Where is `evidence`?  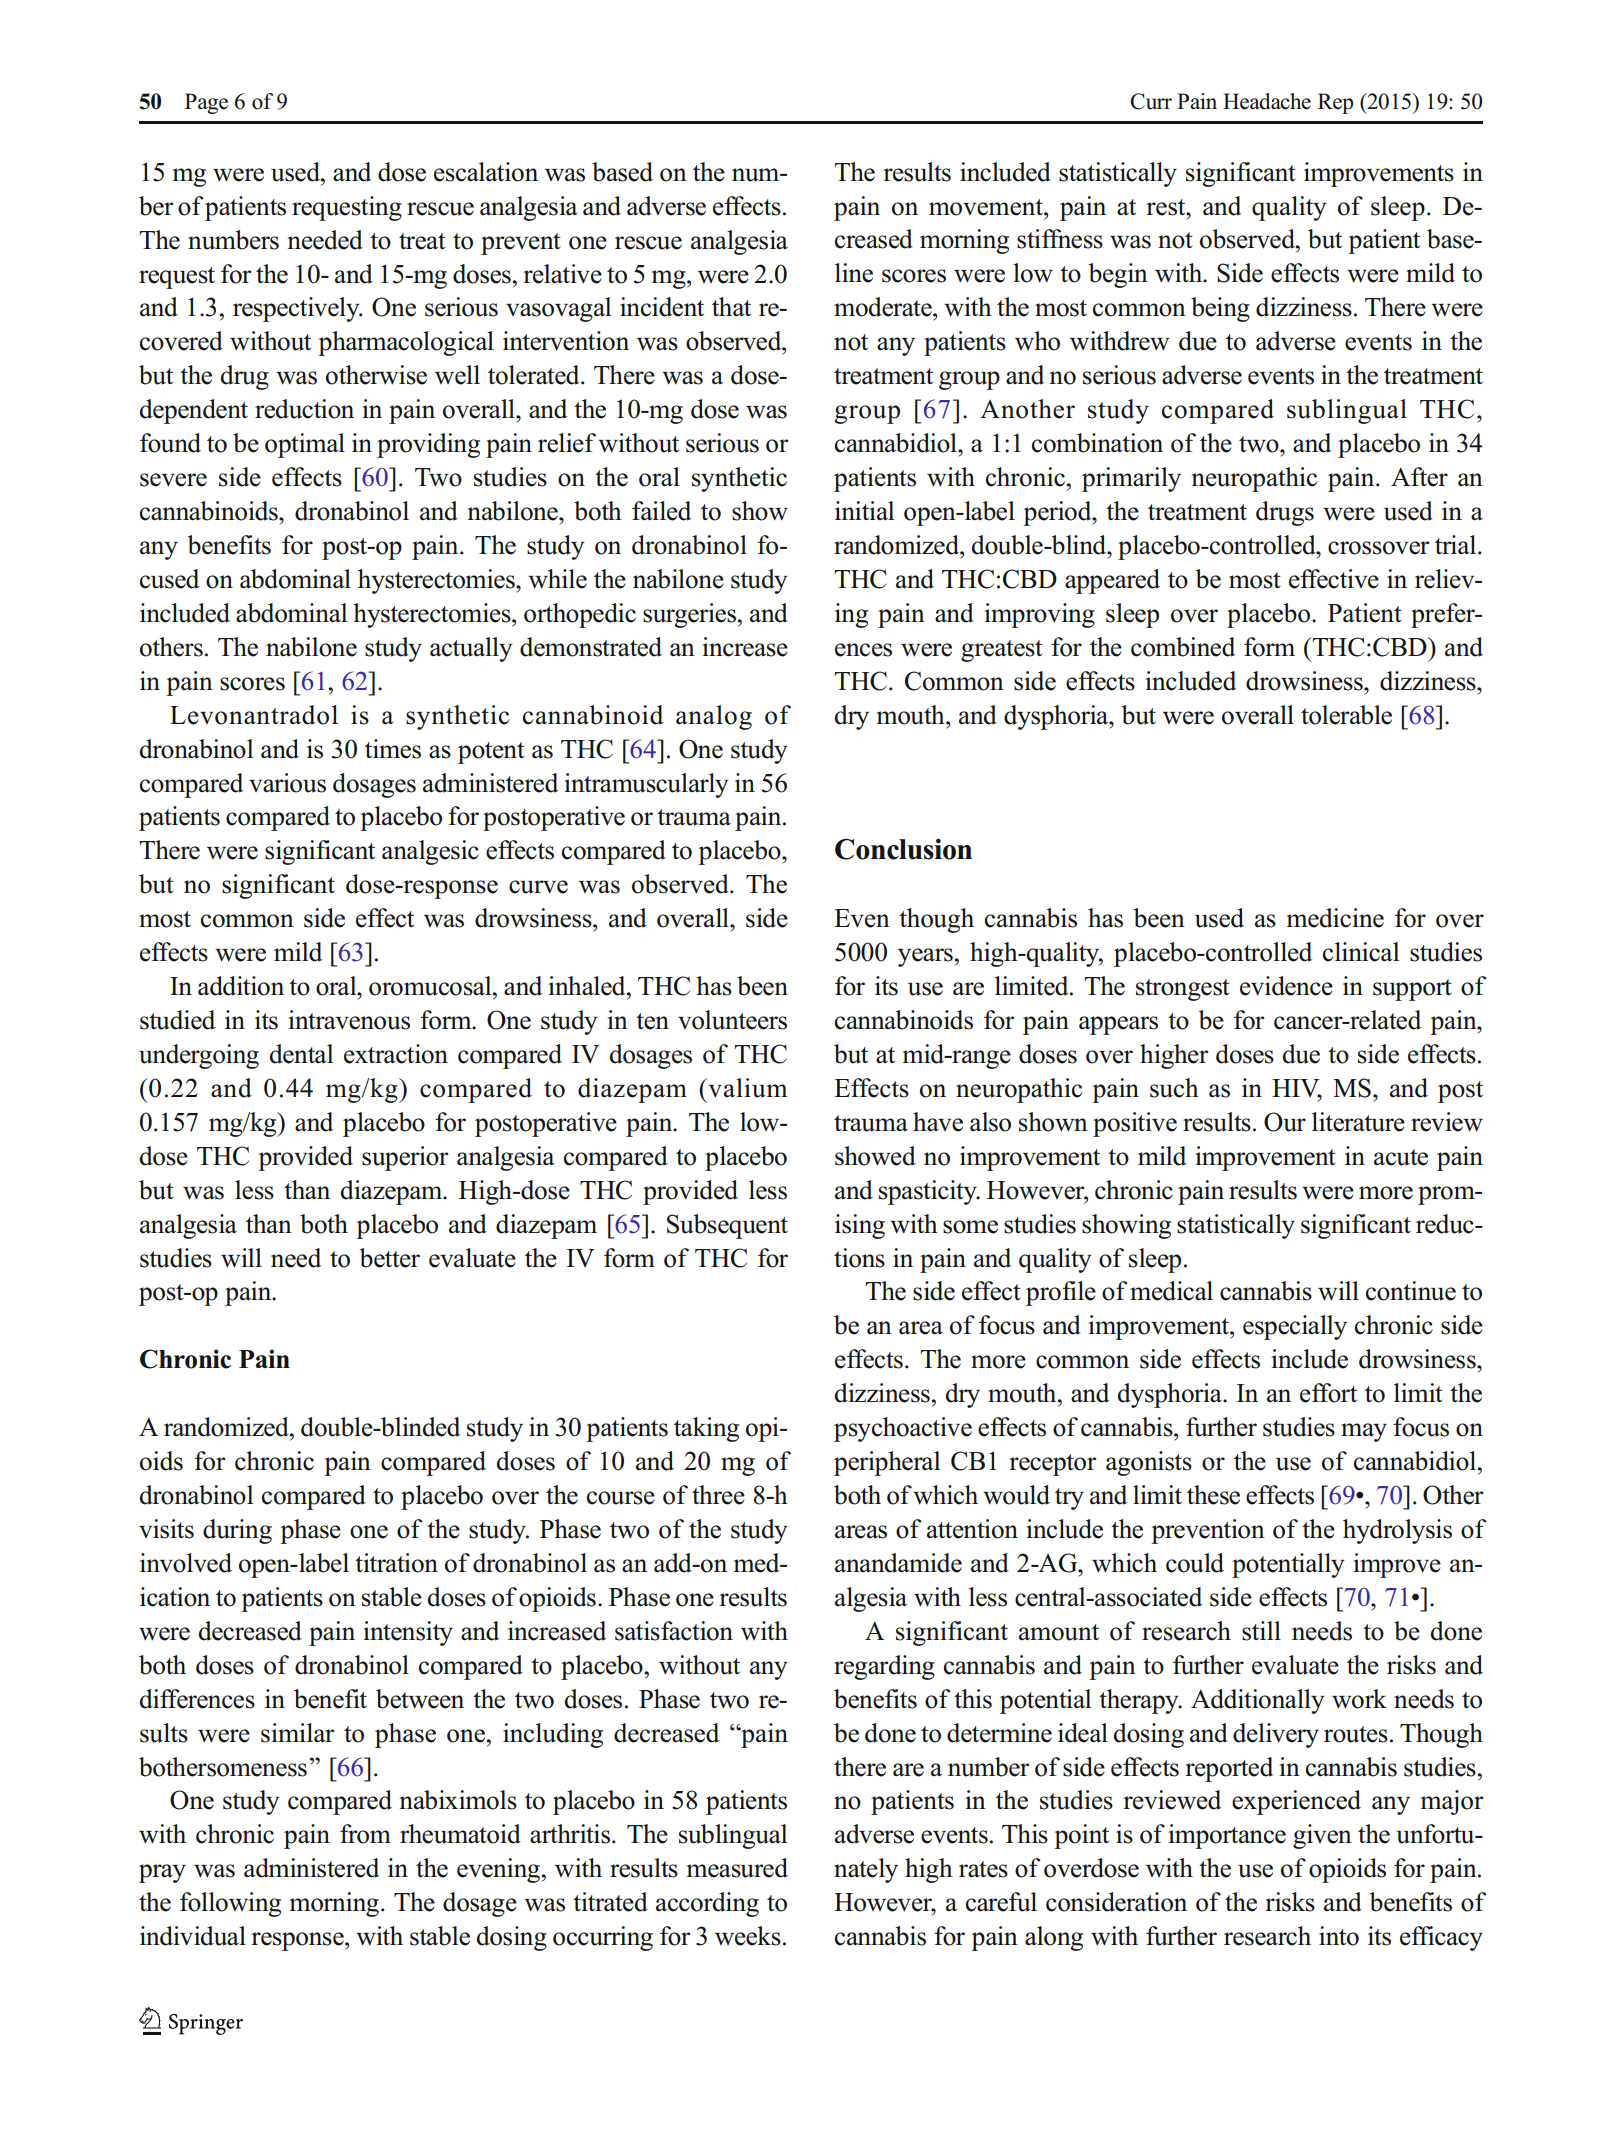 evidence is located at coordinates (1286, 986).
